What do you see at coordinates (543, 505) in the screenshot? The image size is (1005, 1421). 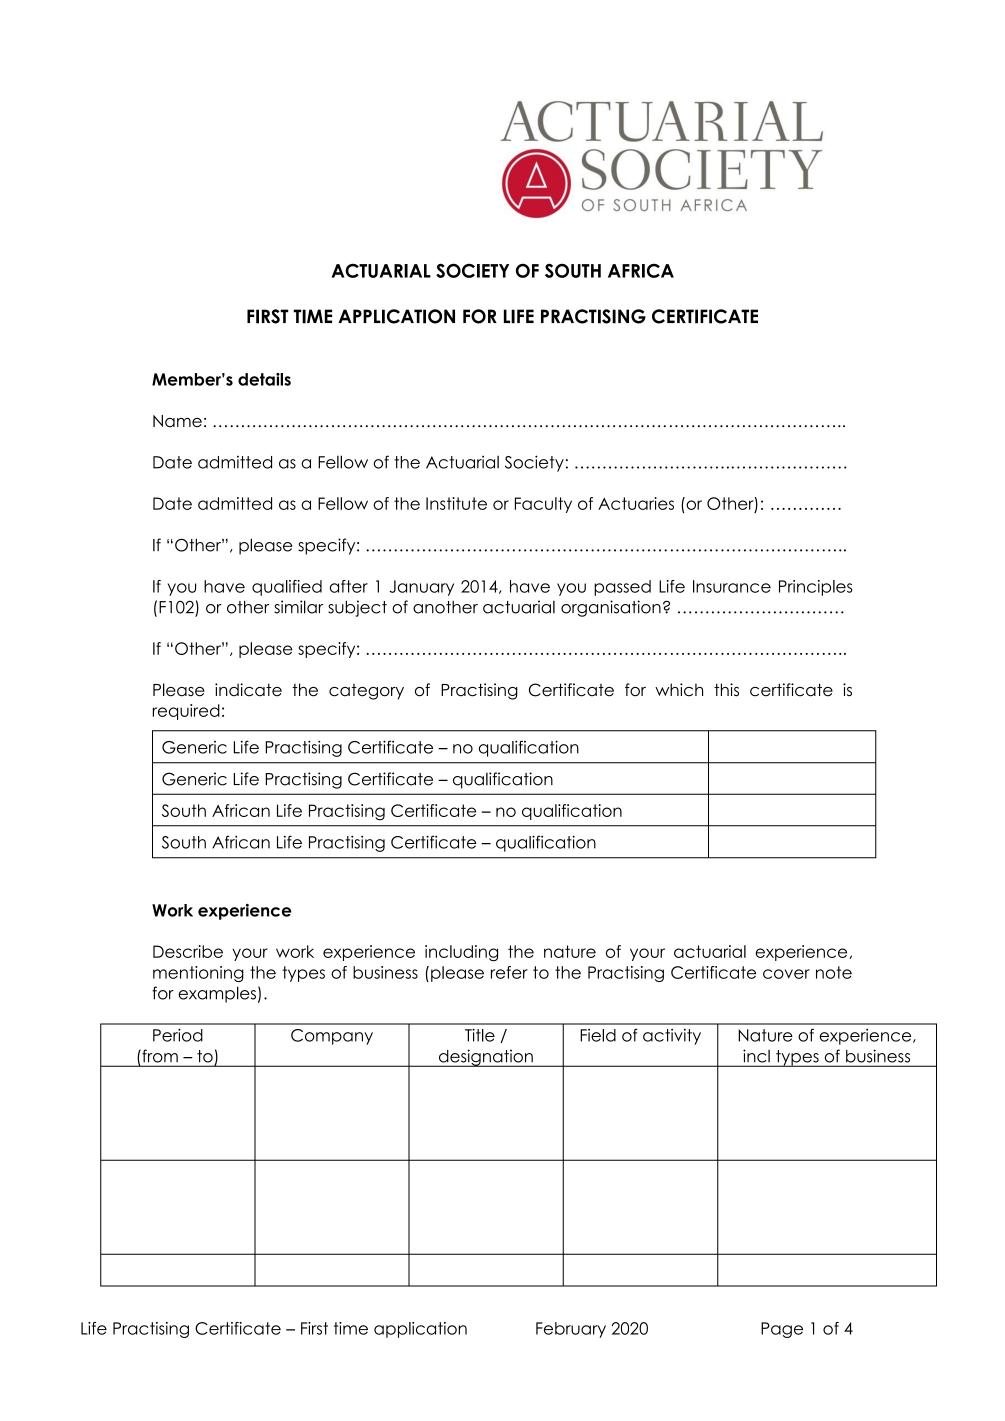 I see `Faculty` at bounding box center [543, 505].
